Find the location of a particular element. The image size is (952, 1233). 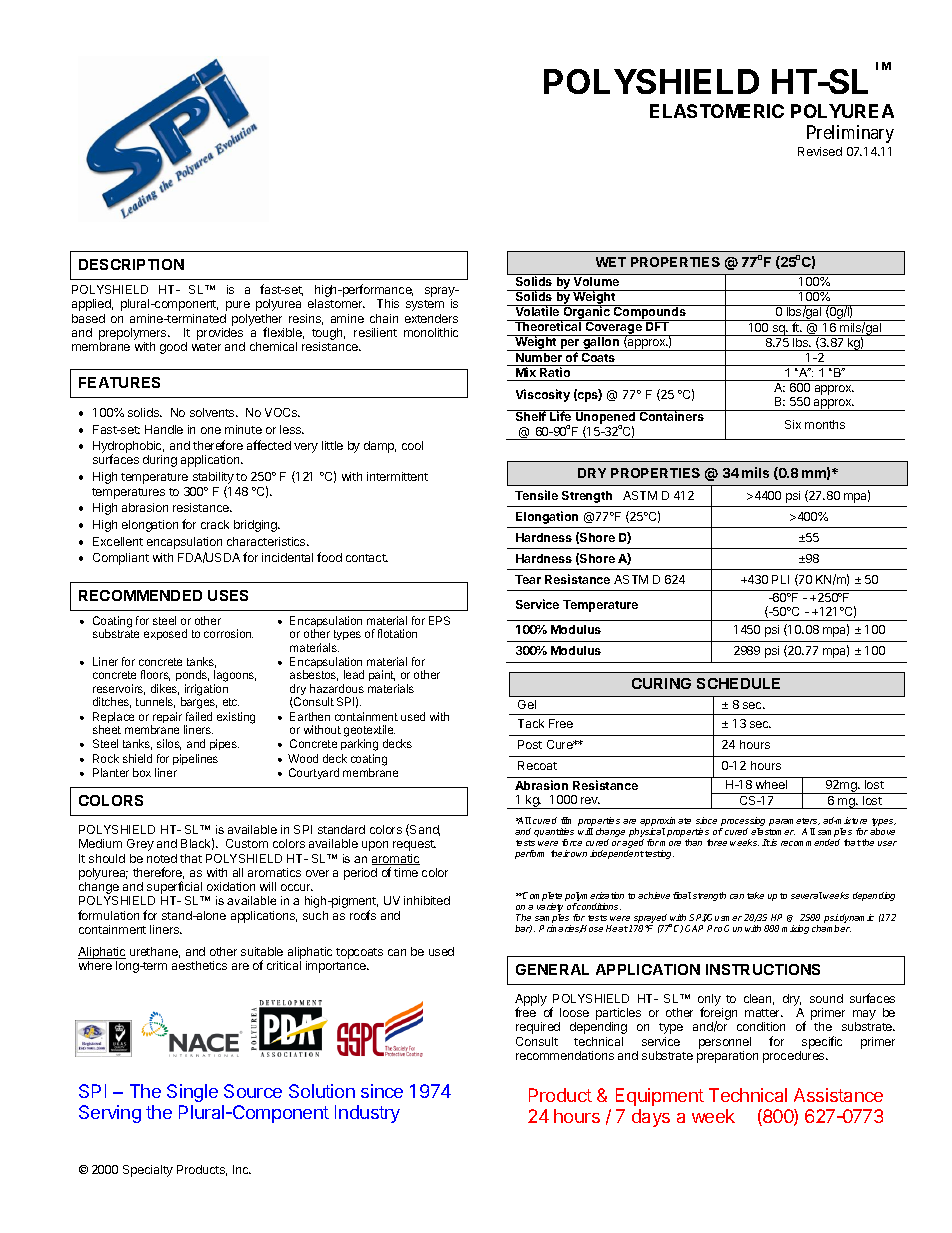

solvents is located at coordinates (213, 412).
